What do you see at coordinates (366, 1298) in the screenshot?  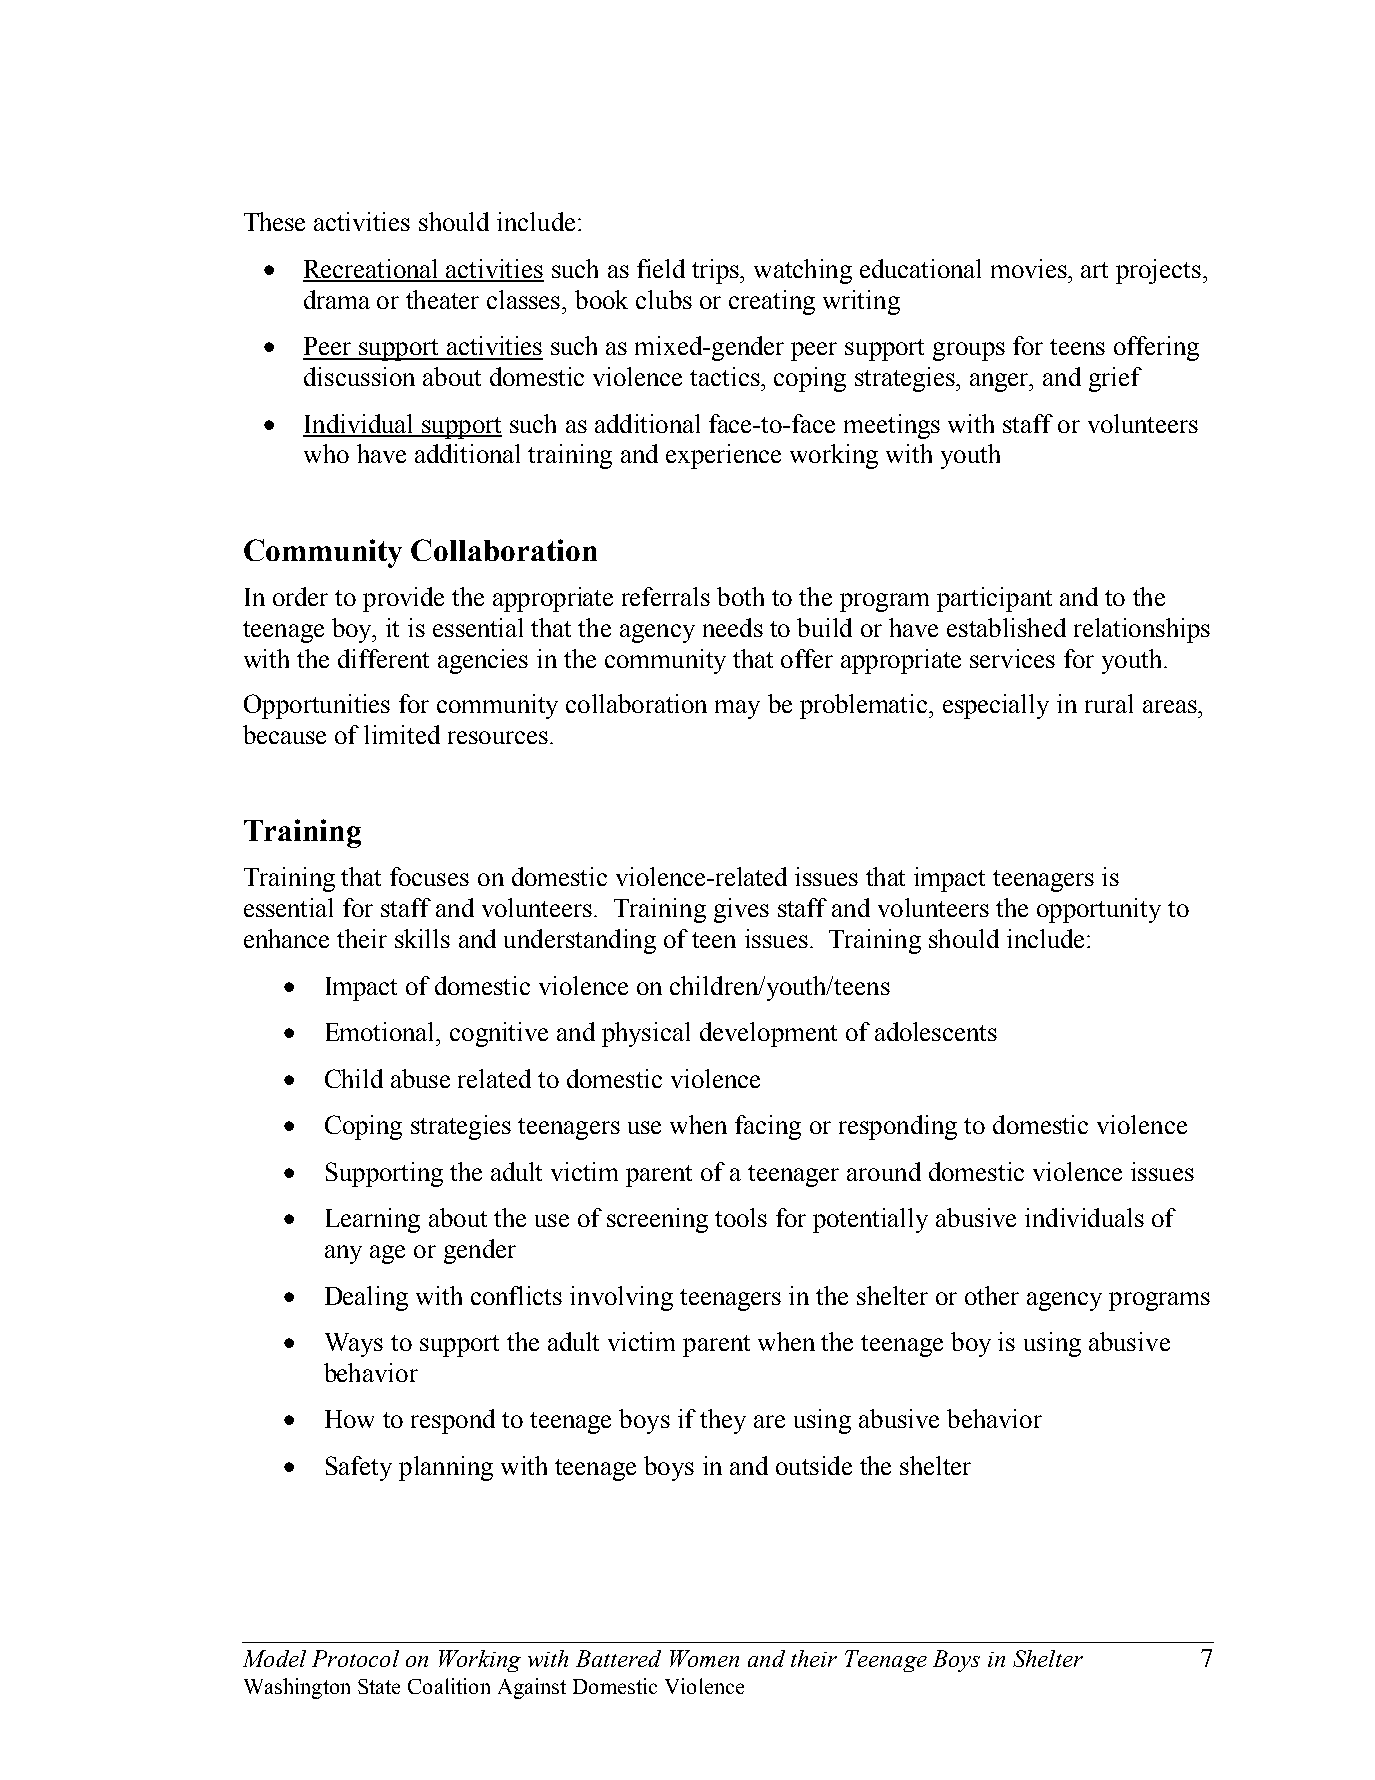 I see `Dealing` at bounding box center [366, 1298].
